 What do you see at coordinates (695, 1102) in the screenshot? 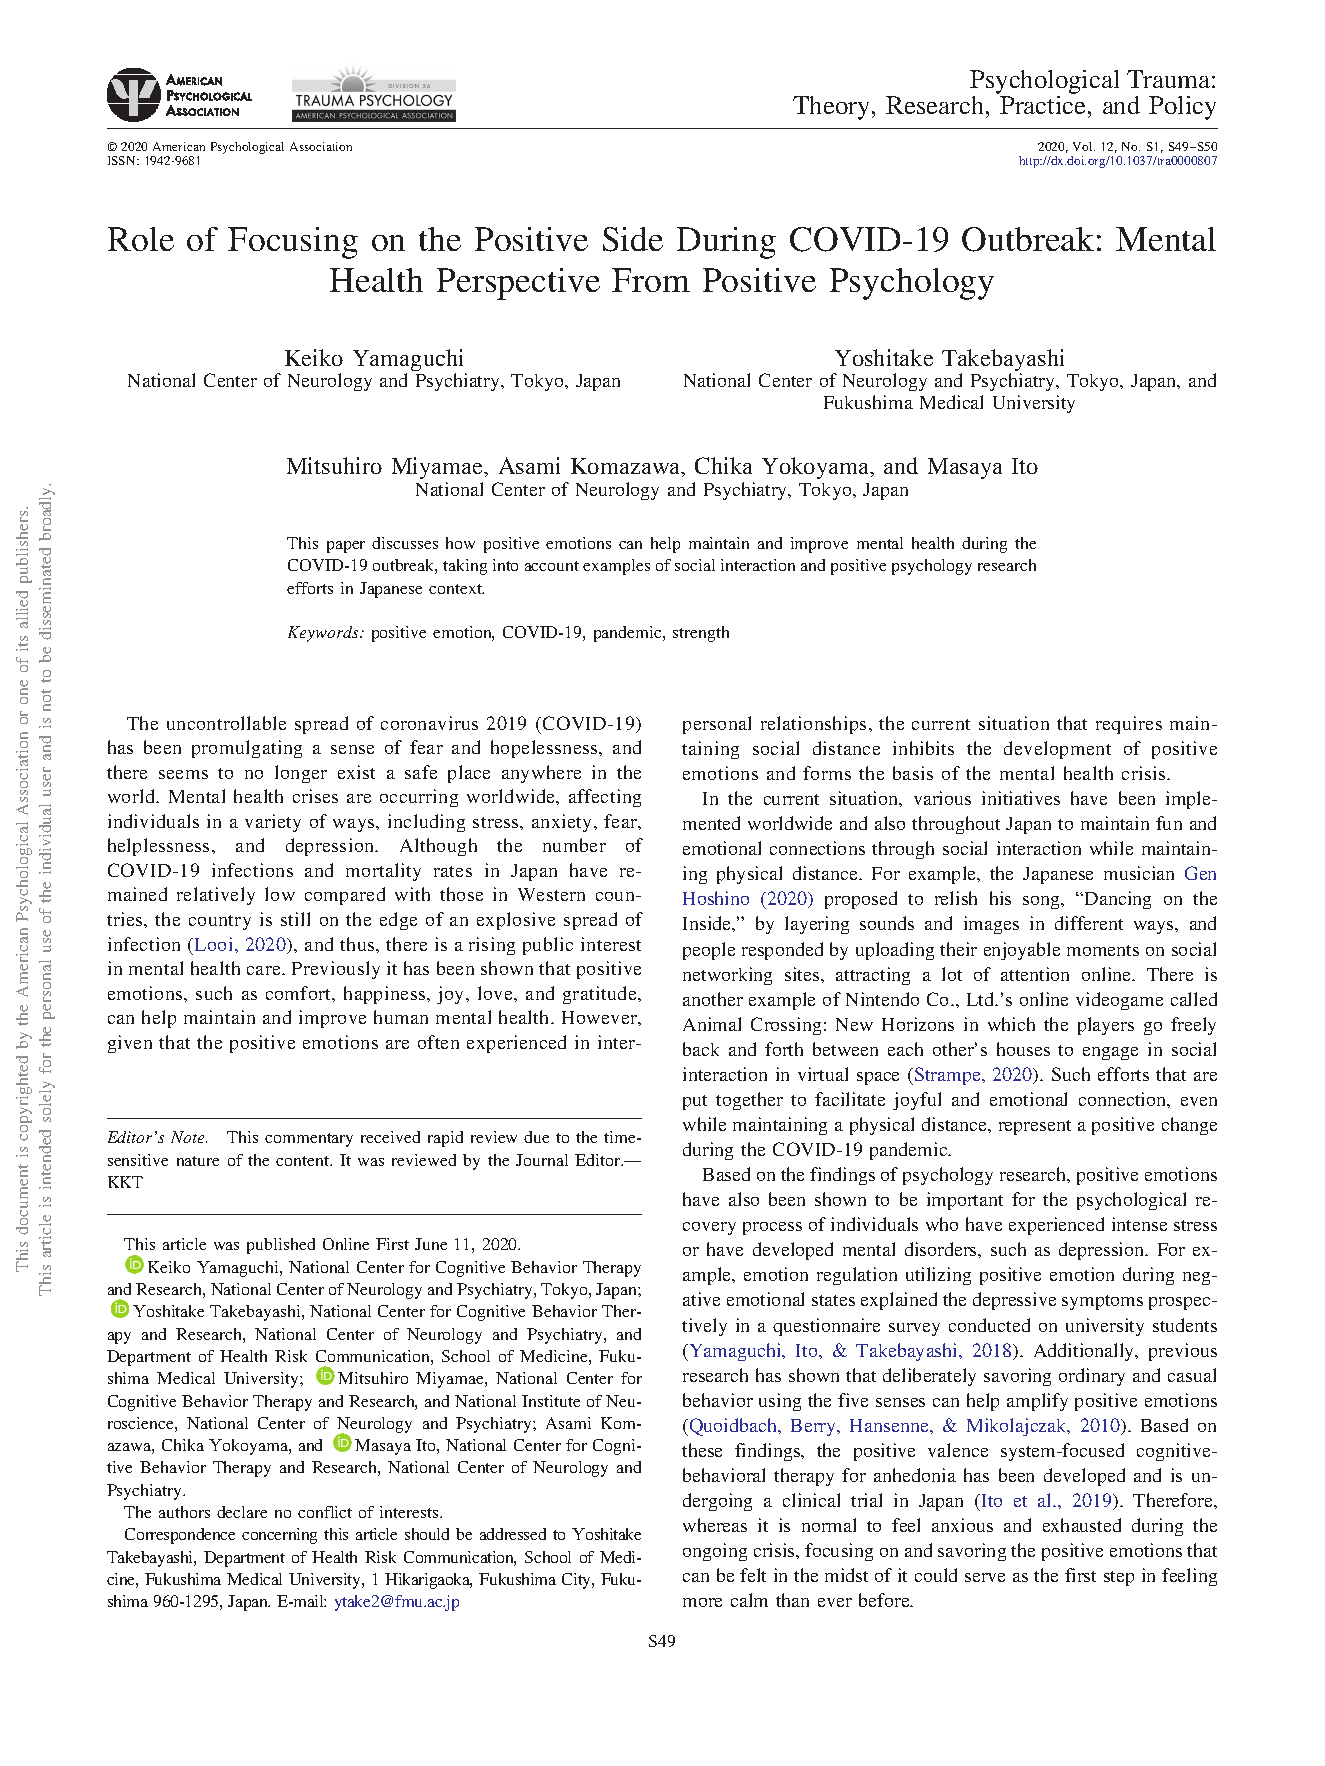
I see `put` at bounding box center [695, 1102].
